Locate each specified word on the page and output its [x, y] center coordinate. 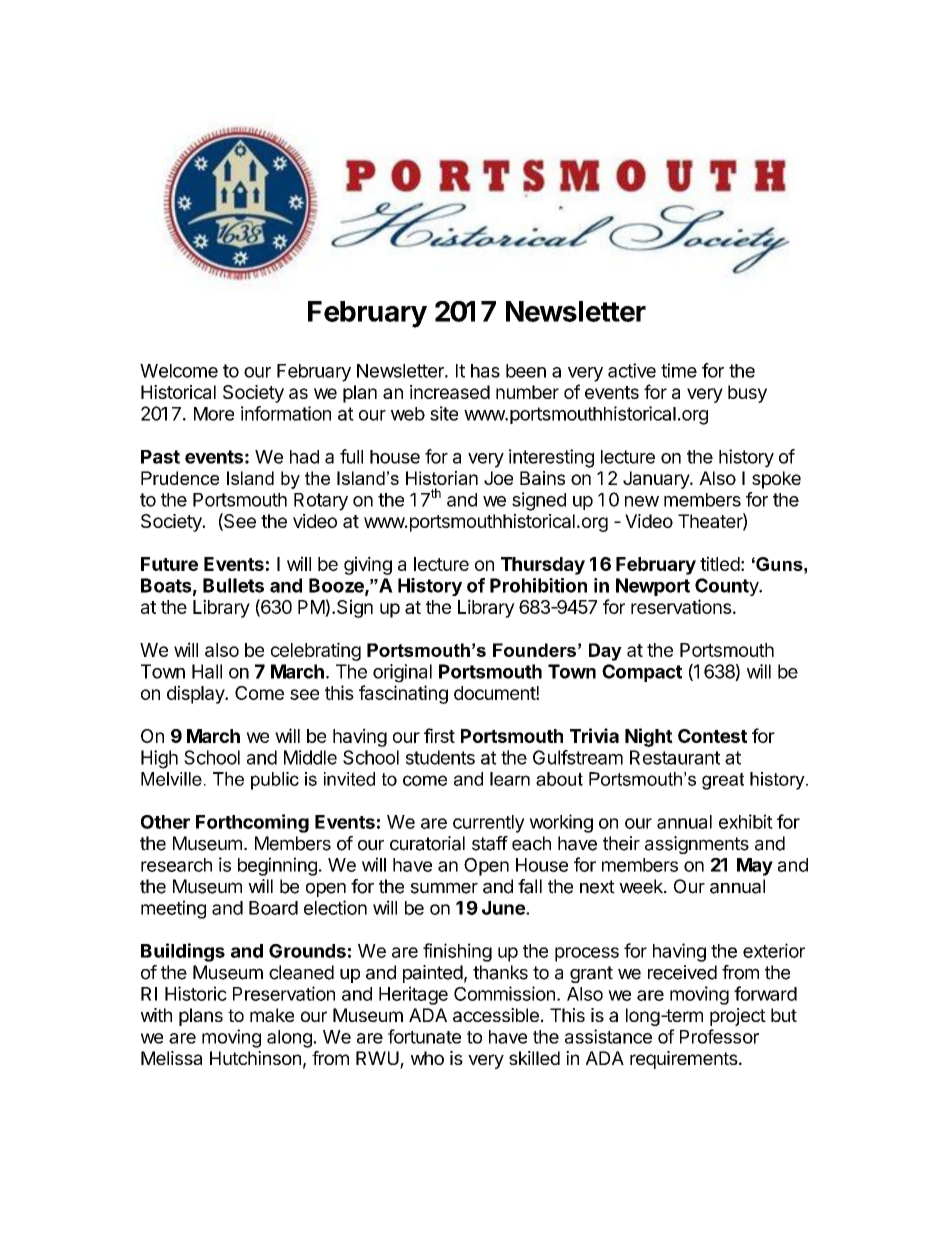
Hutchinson [255, 1058]
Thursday [543, 566]
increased [450, 392]
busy [747, 394]
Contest [712, 736]
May [755, 867]
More [214, 414]
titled [720, 563]
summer [444, 888]
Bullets [233, 585]
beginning [277, 866]
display [196, 694]
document [495, 693]
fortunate [424, 1036]
